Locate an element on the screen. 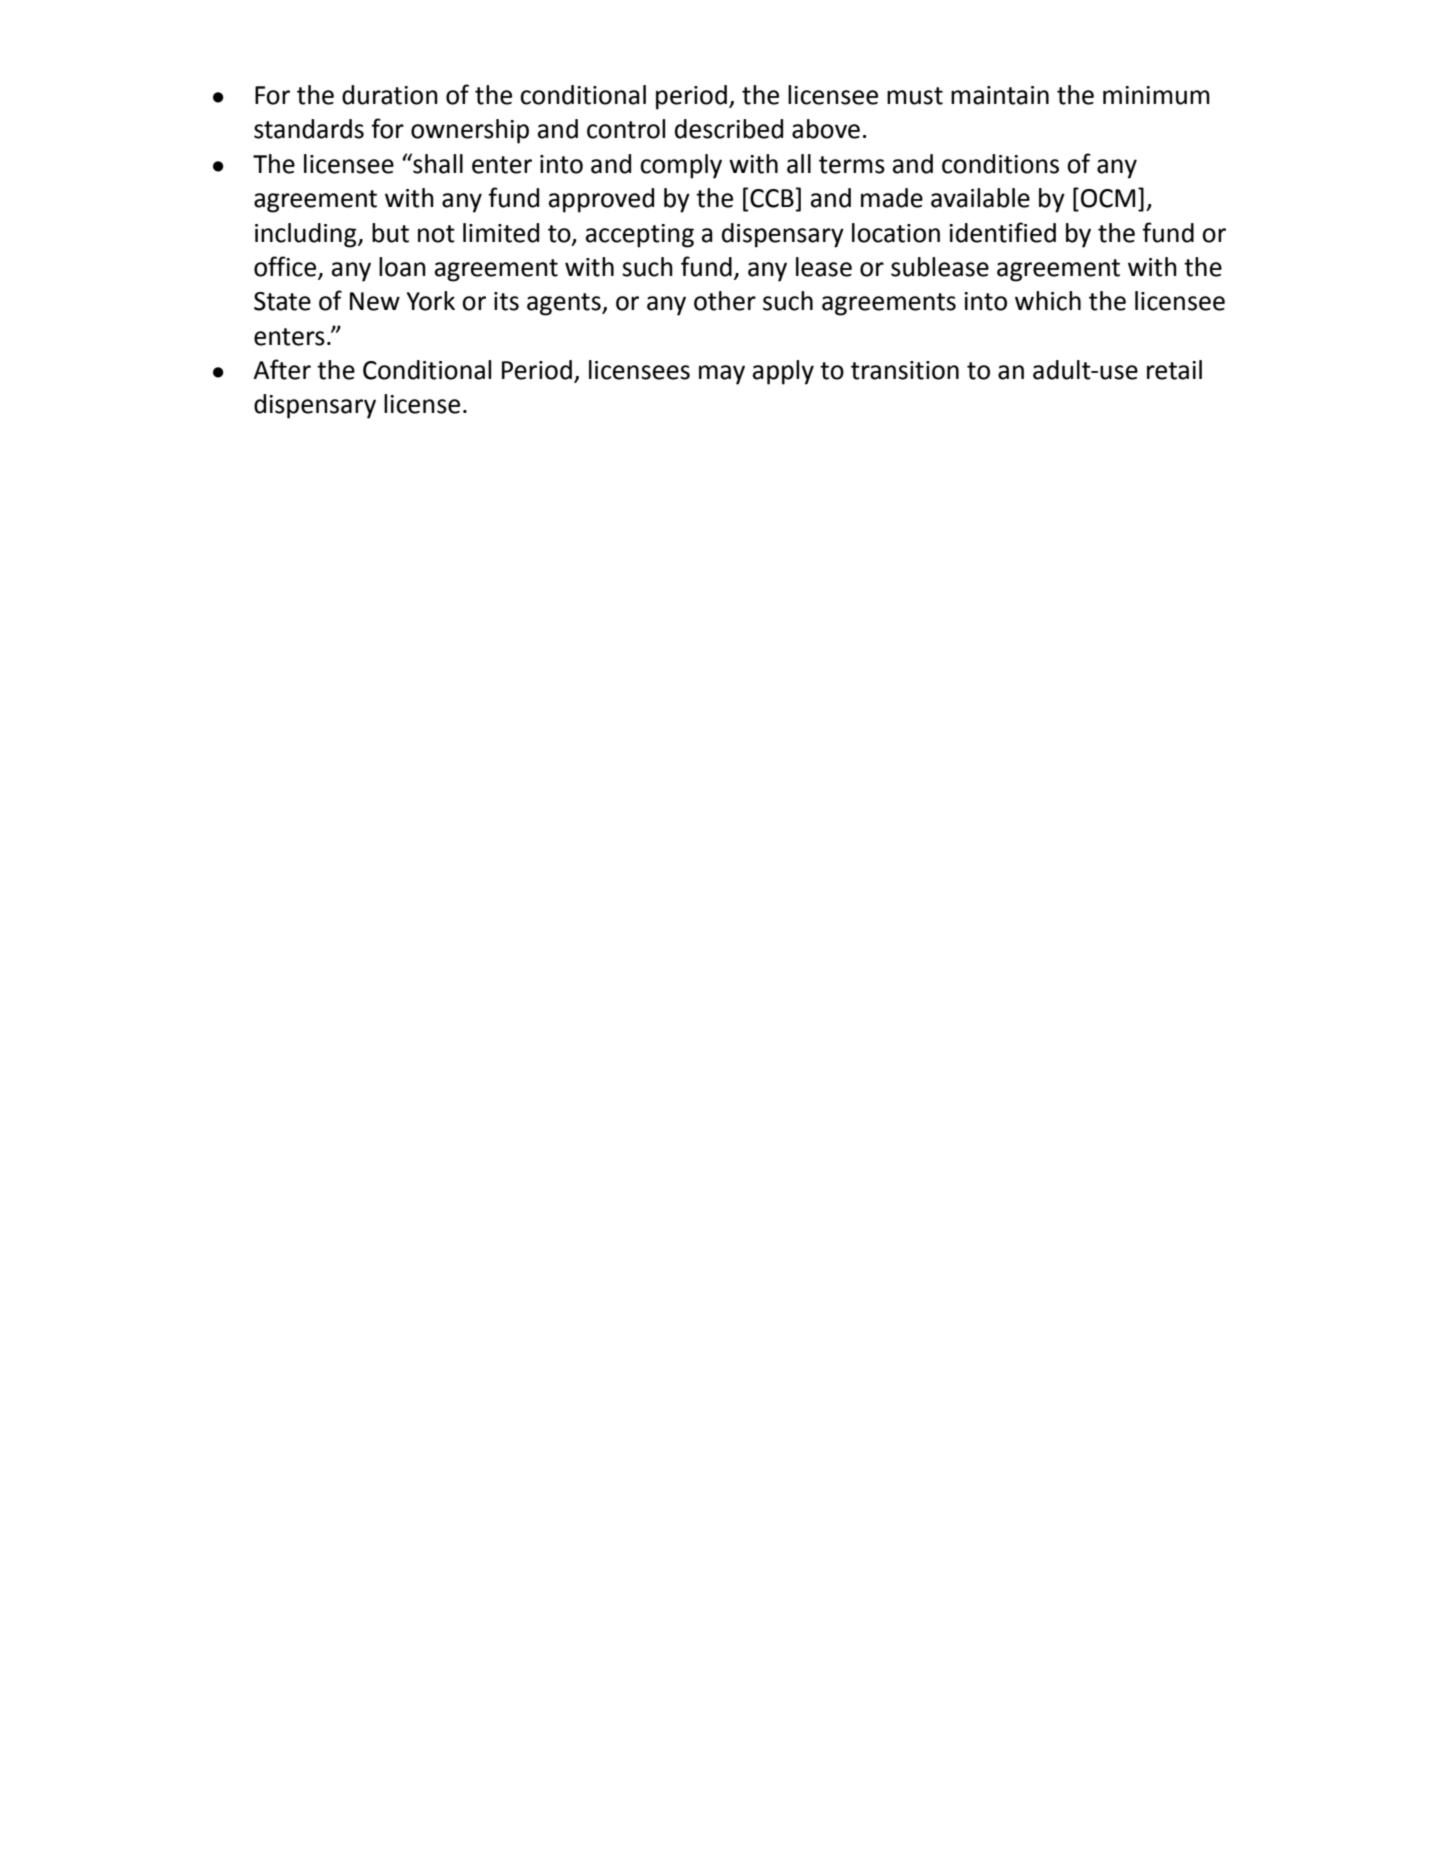  After is located at coordinates (282, 369).
